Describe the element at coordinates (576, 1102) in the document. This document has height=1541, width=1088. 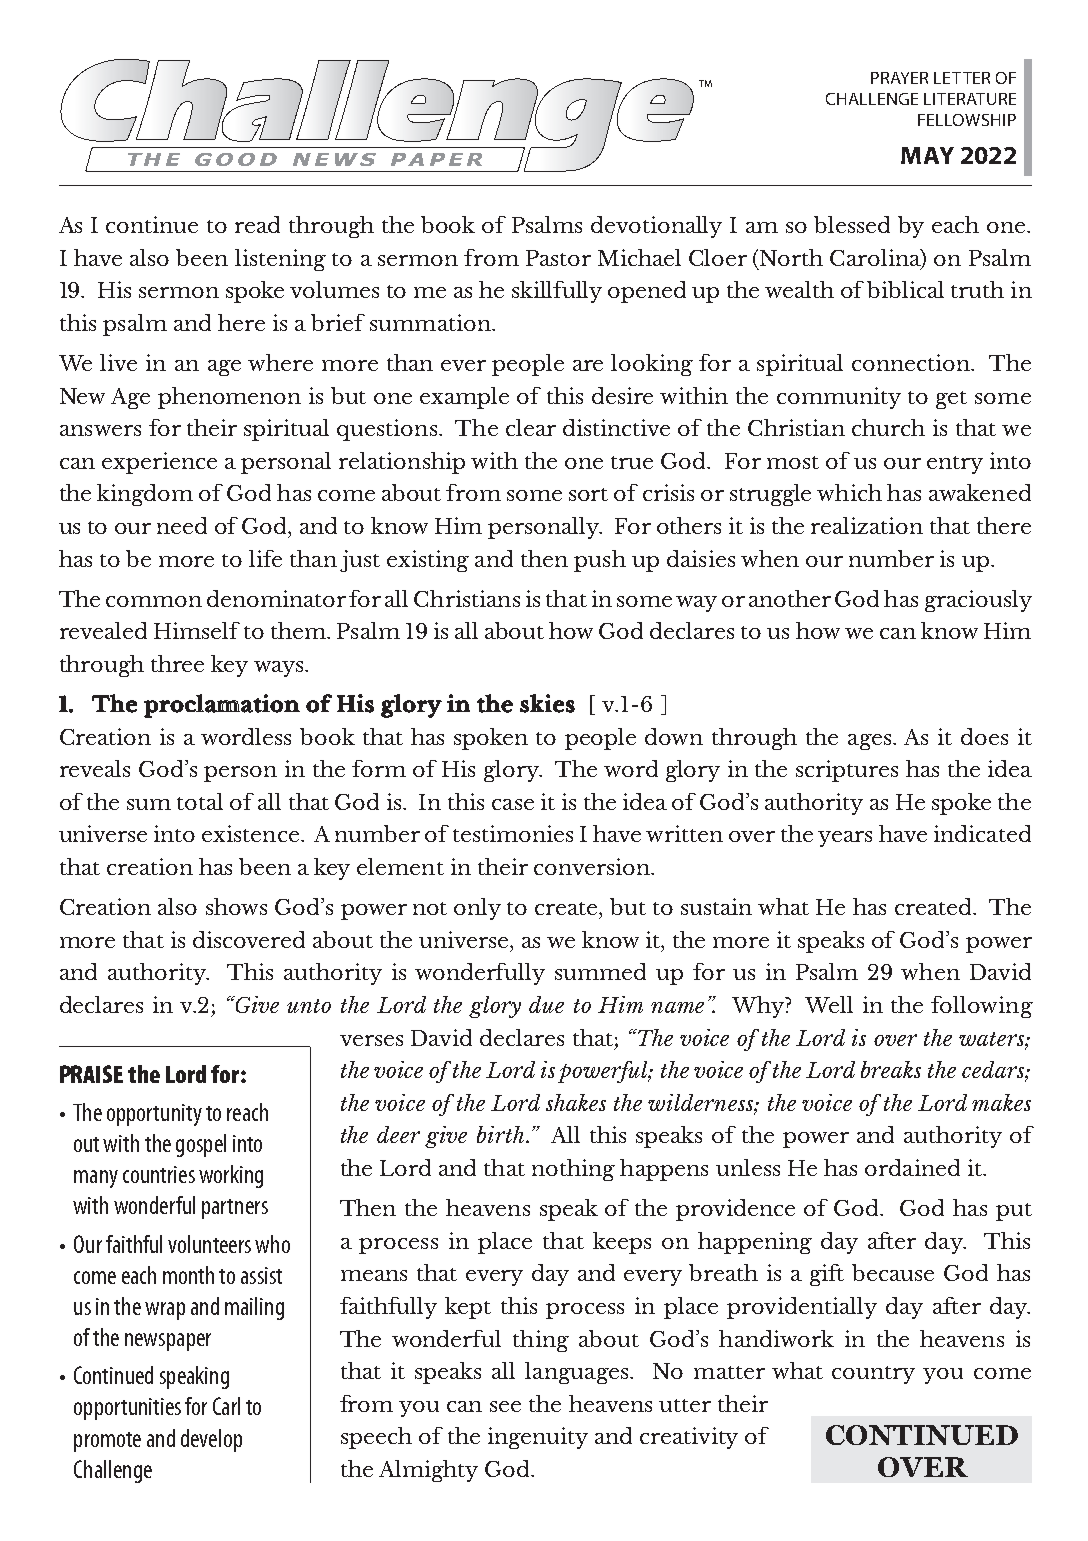
I see `shakes` at that location.
